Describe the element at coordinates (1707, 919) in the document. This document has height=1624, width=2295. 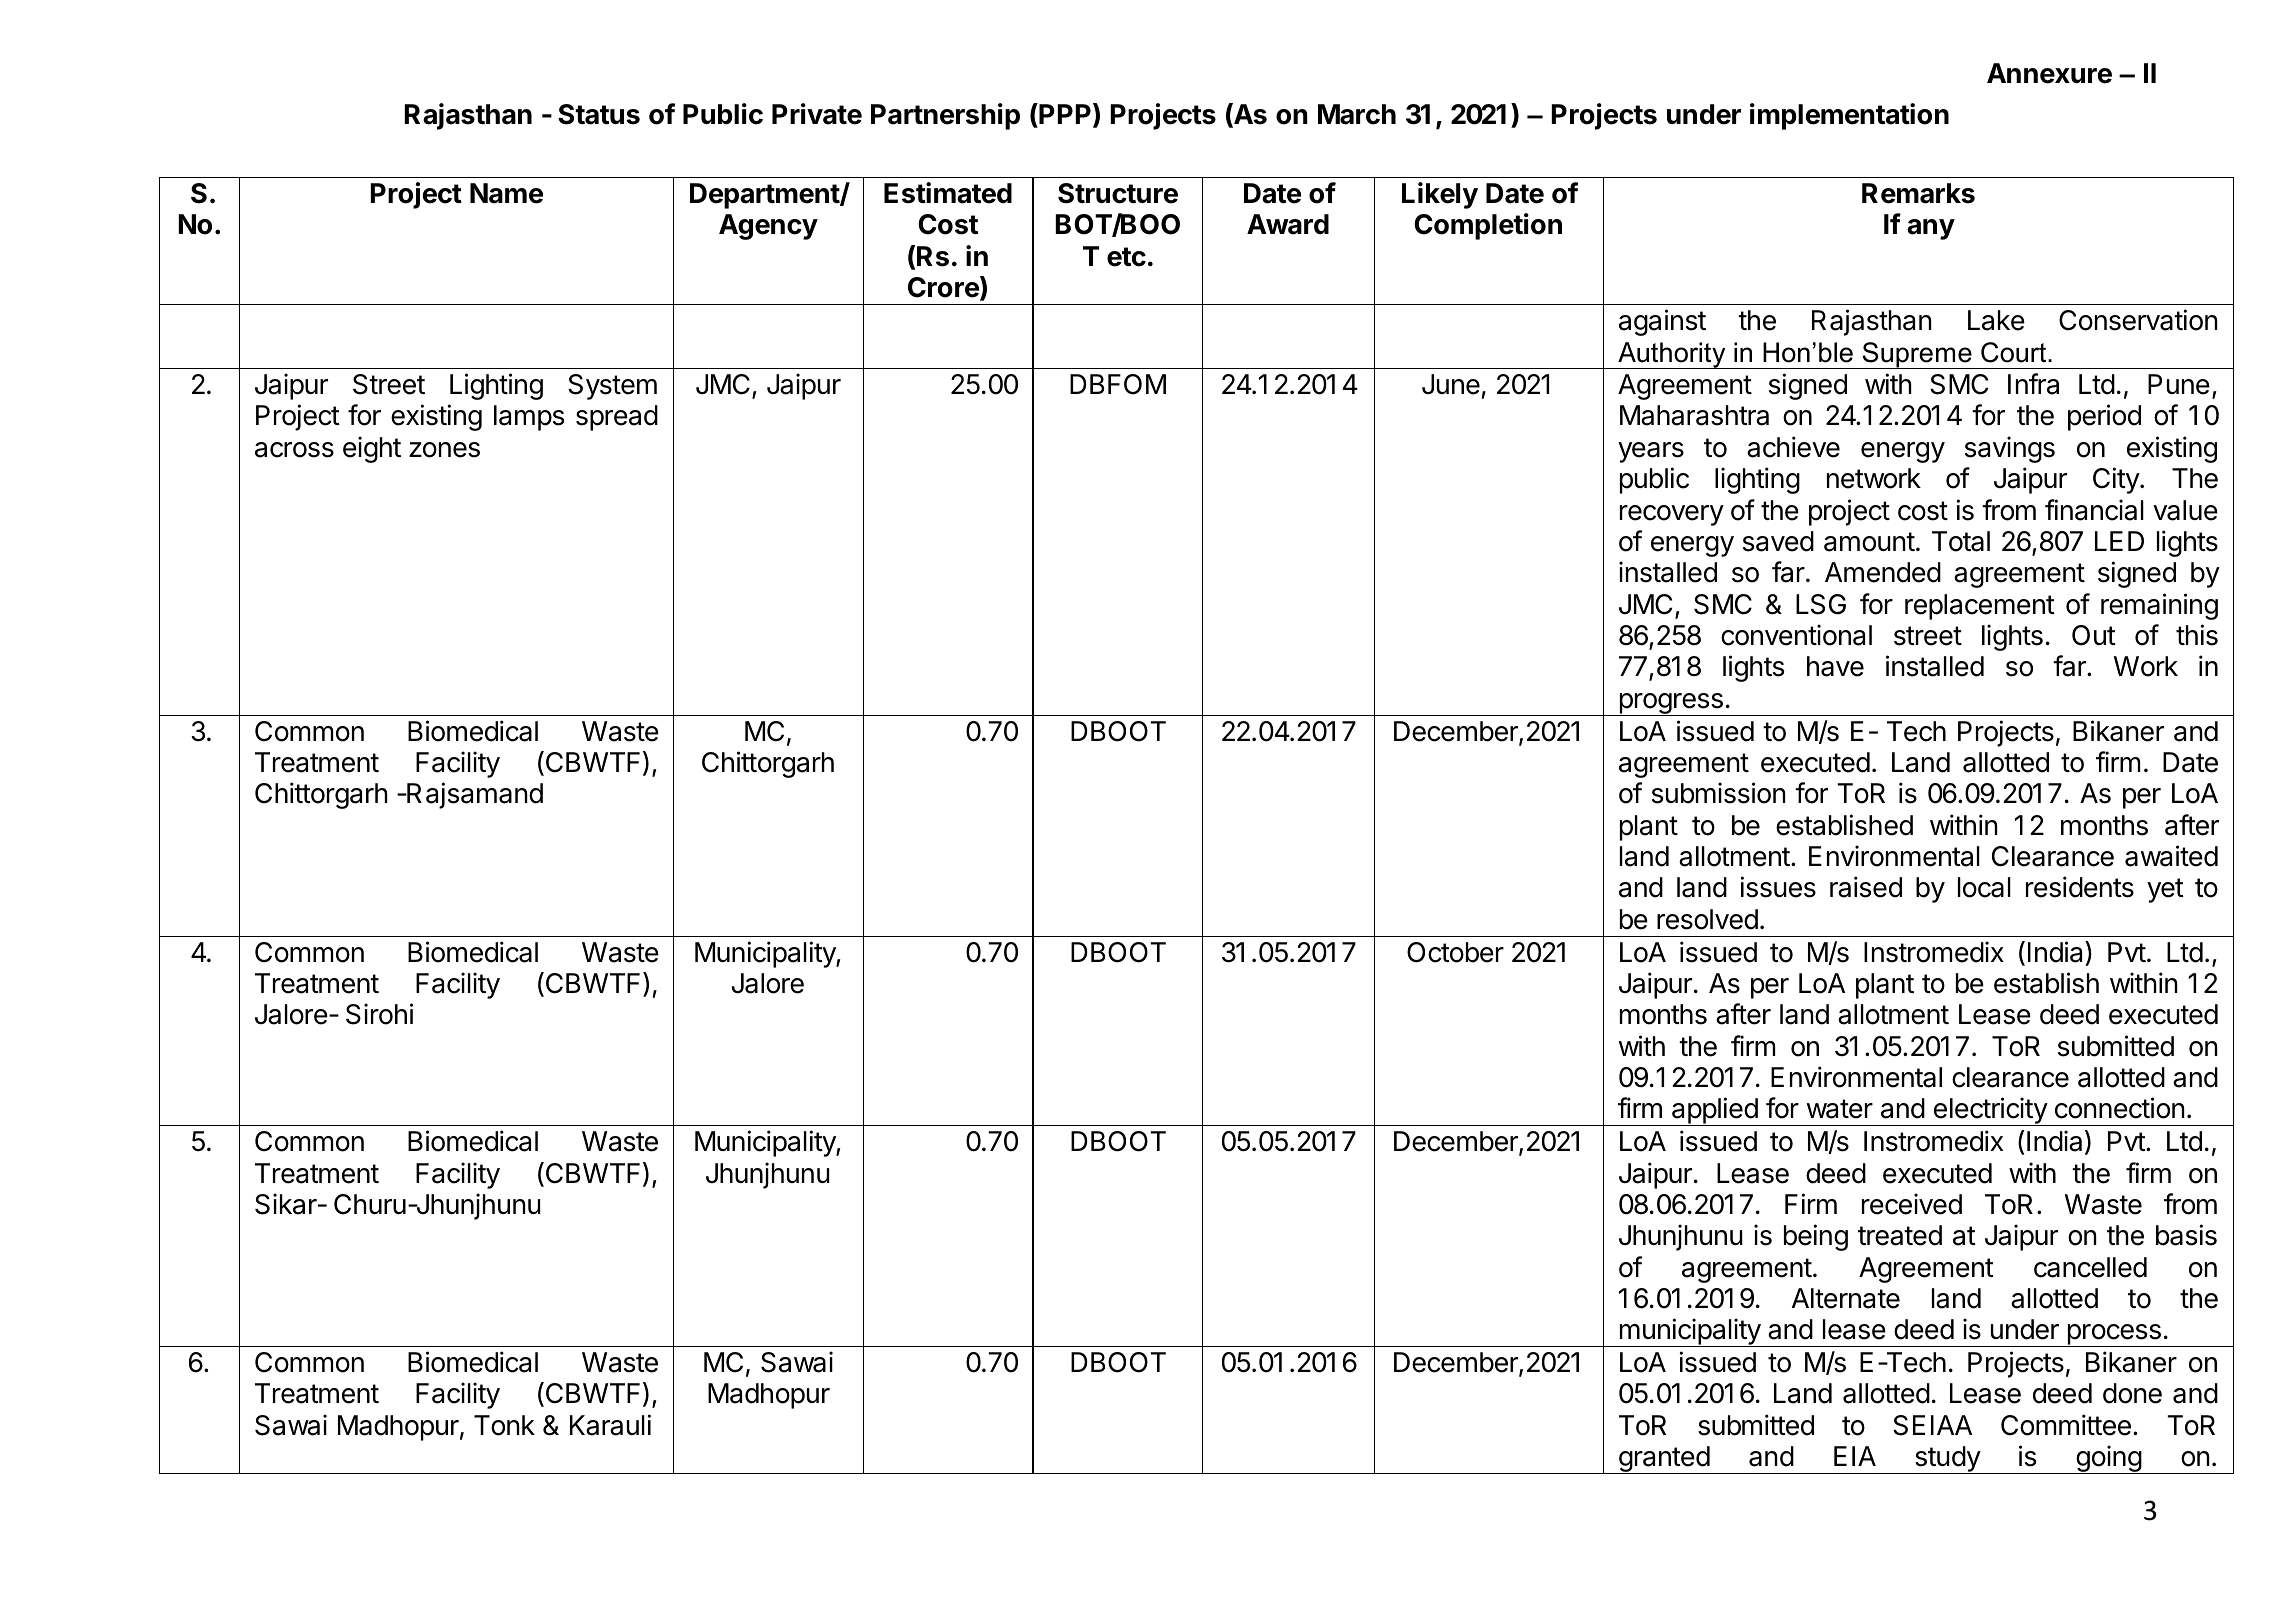
I see `resolved` at that location.
